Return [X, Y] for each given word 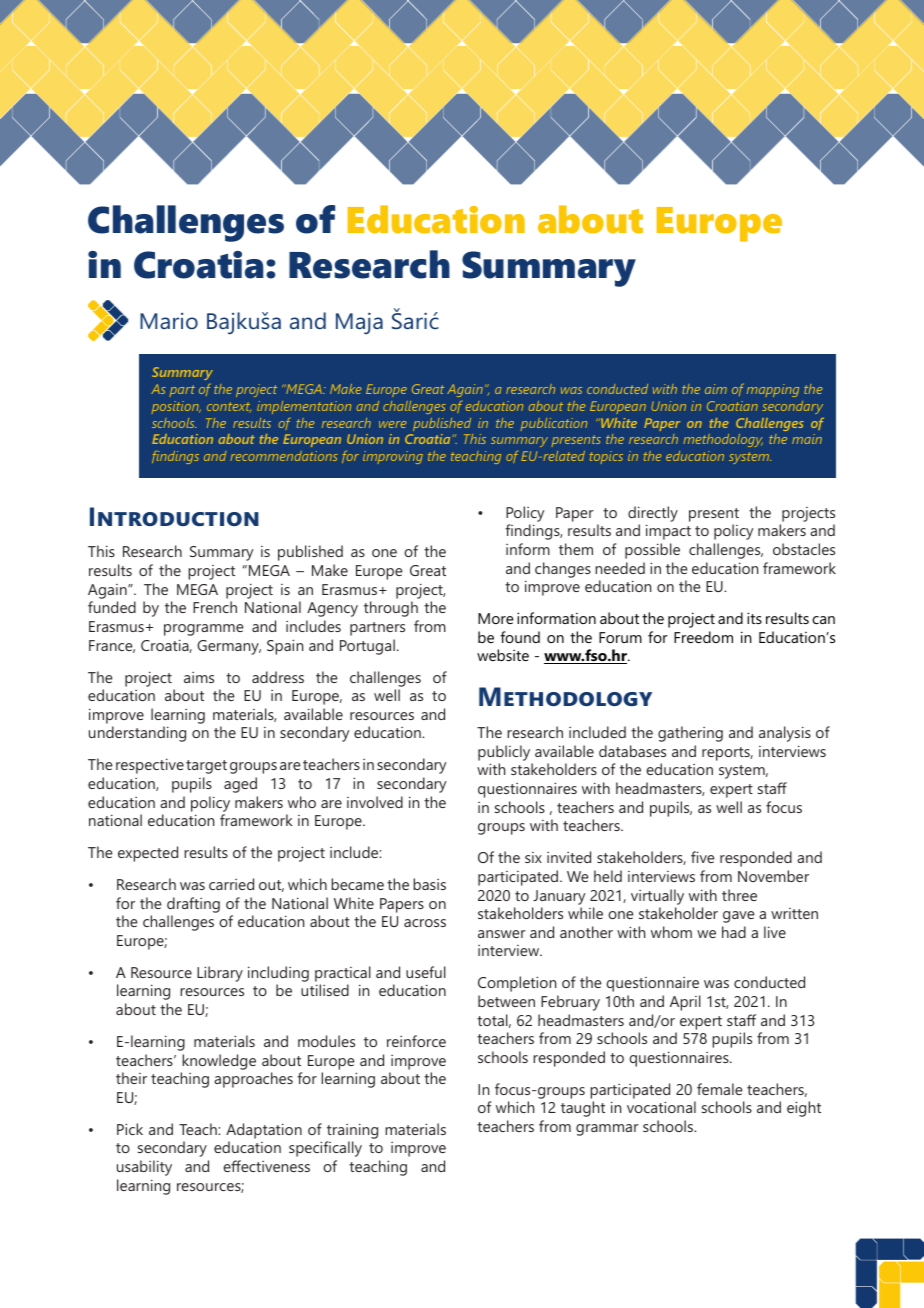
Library [220, 974]
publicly [504, 753]
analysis [785, 734]
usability [144, 1168]
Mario [169, 321]
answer [502, 934]
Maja [359, 323]
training [352, 1131]
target [206, 767]
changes [563, 570]
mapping [773, 390]
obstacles [804, 549]
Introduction [174, 516]
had [734, 932]
